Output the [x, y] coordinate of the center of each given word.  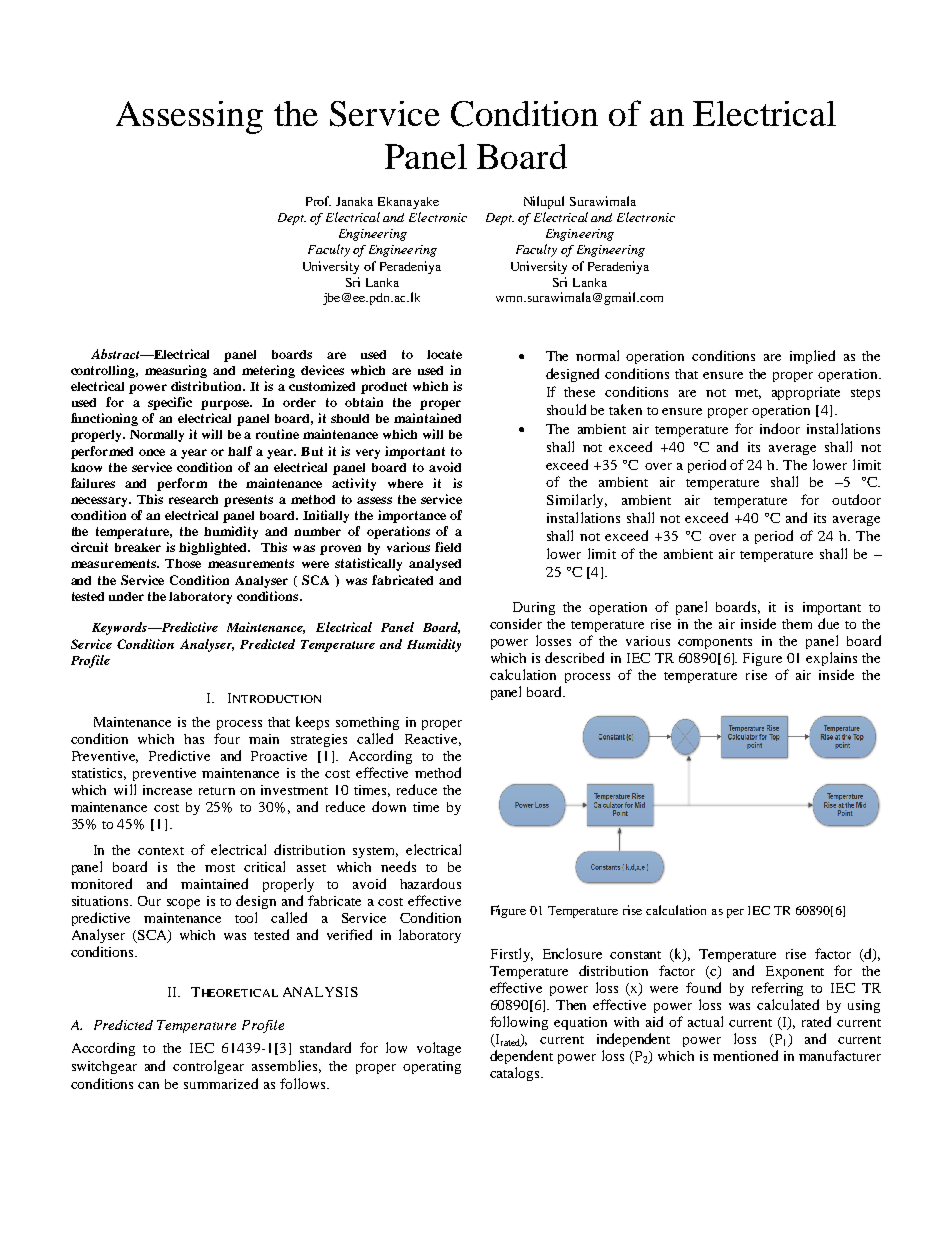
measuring [176, 371]
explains [831, 659]
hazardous [430, 883]
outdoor [856, 499]
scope [183, 904]
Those [183, 563]
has [194, 739]
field [448, 547]
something [367, 723]
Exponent [795, 972]
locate [444, 354]
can [148, 1085]
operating [432, 1067]
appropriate [806, 393]
